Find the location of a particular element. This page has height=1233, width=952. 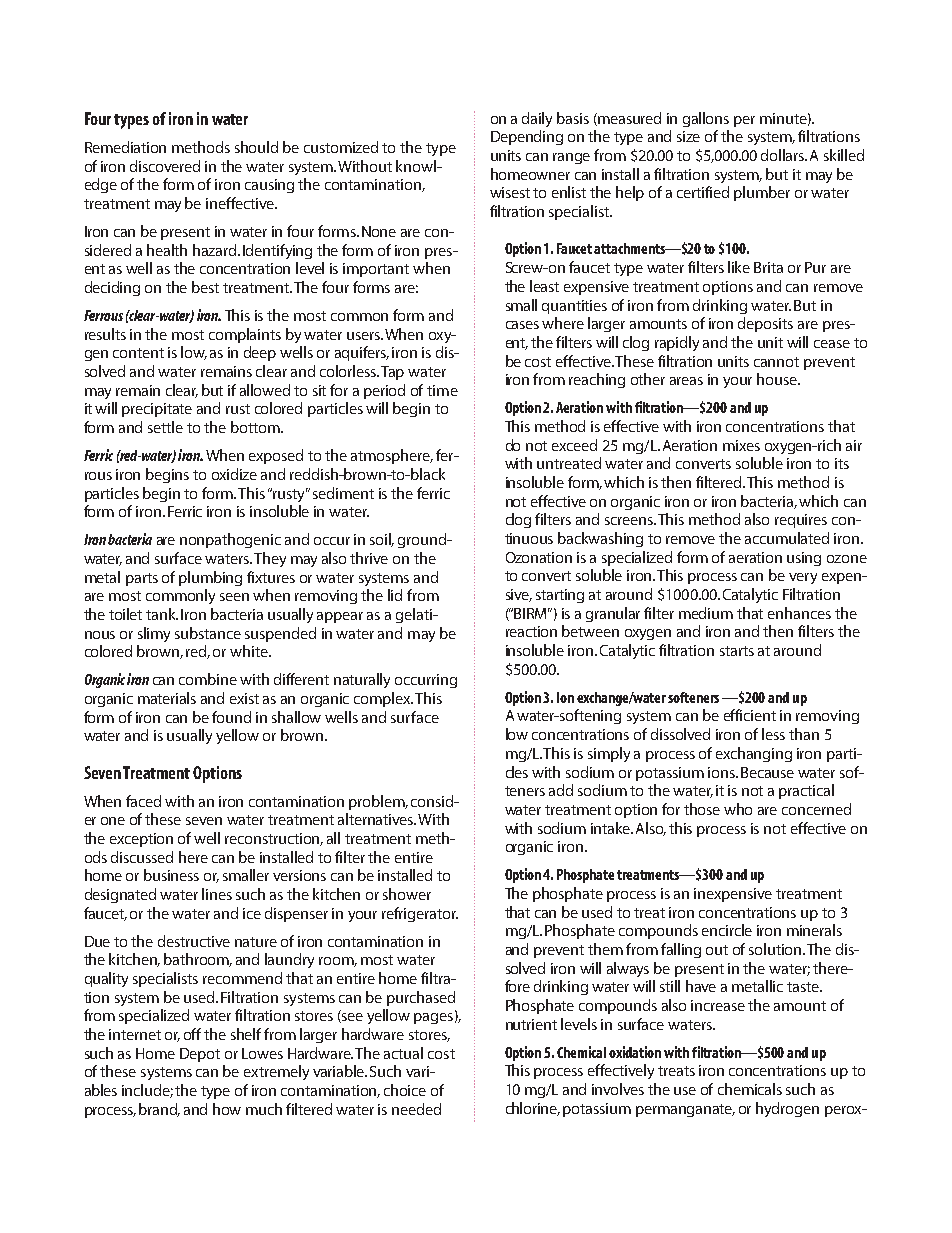

mixes is located at coordinates (741, 445).
